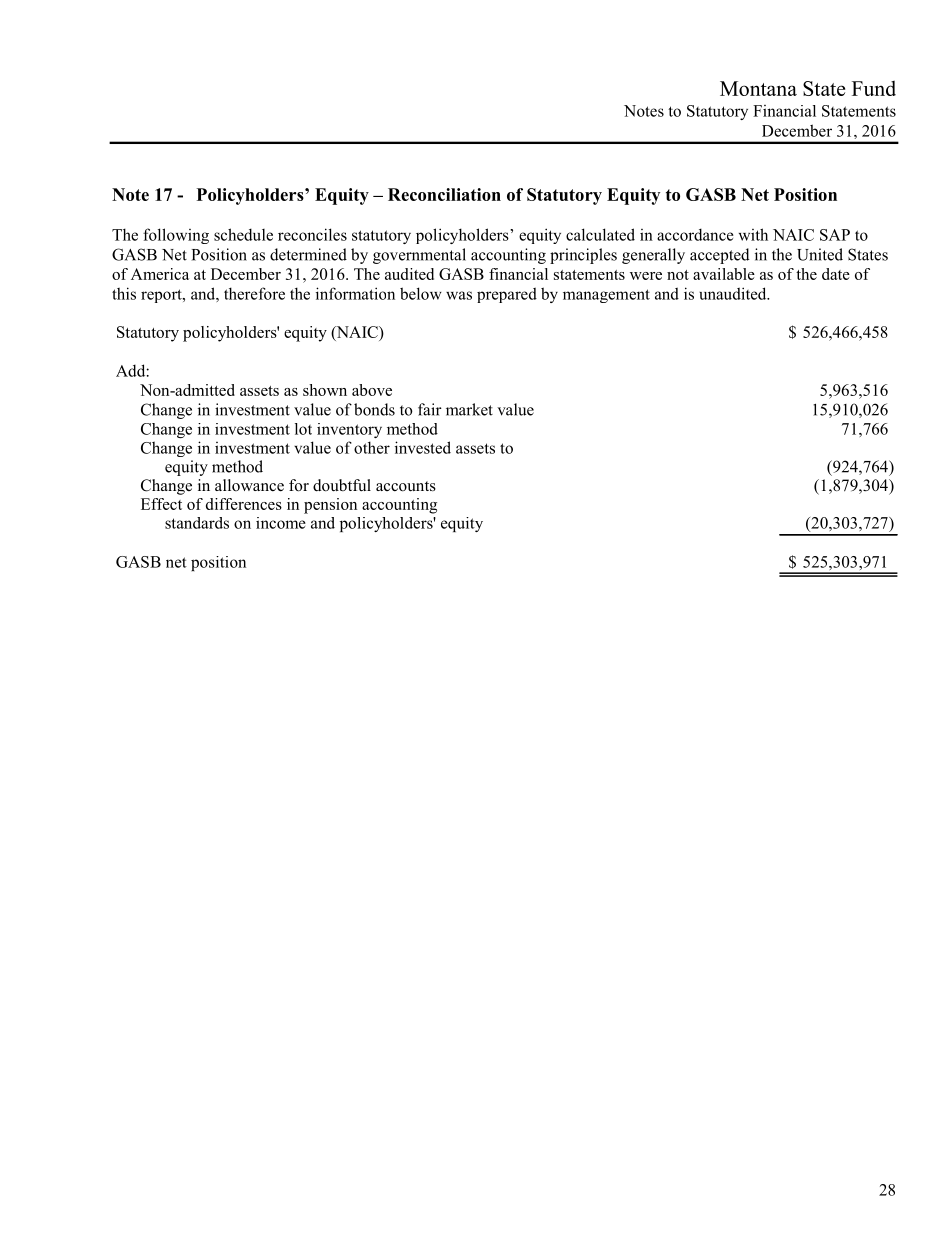  I want to click on management, so click(606, 296).
